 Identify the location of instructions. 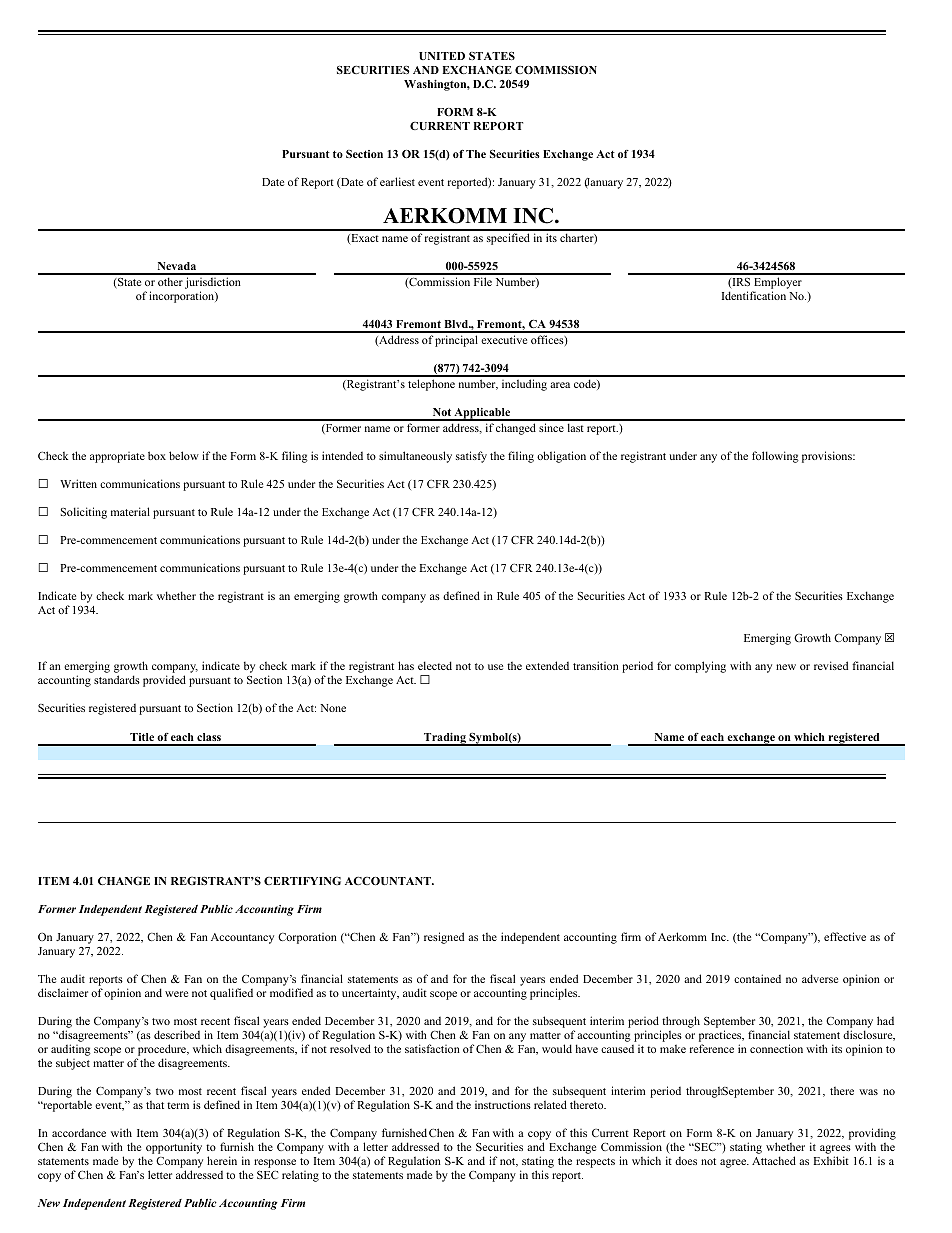
(503, 1104).
